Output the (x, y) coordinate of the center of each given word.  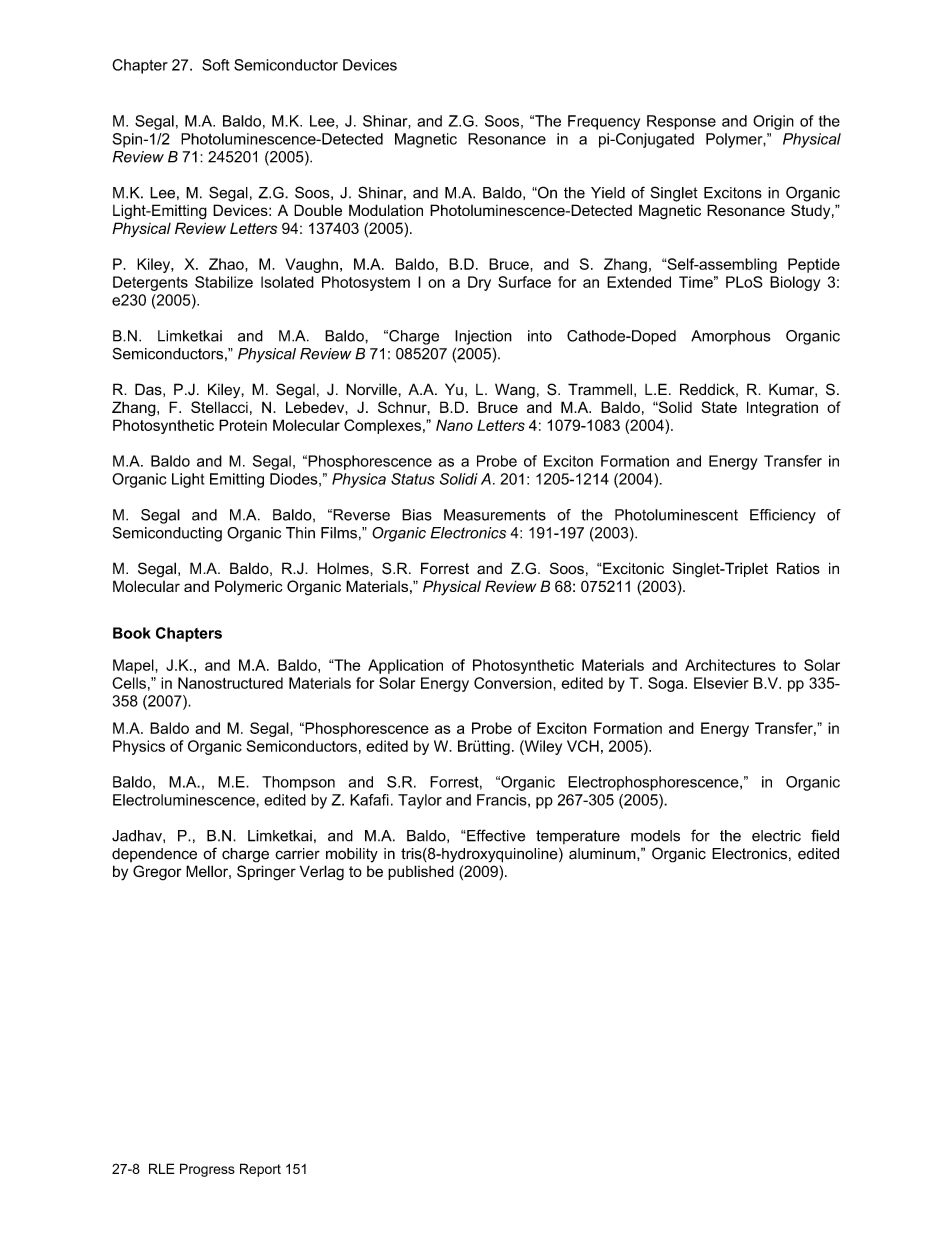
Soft (215, 65)
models (655, 836)
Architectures (730, 665)
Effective (495, 835)
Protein (243, 425)
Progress (207, 1170)
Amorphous (730, 337)
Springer (266, 873)
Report (260, 1170)
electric (776, 836)
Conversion (514, 683)
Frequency (604, 122)
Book (132, 633)
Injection (483, 337)
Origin (773, 122)
